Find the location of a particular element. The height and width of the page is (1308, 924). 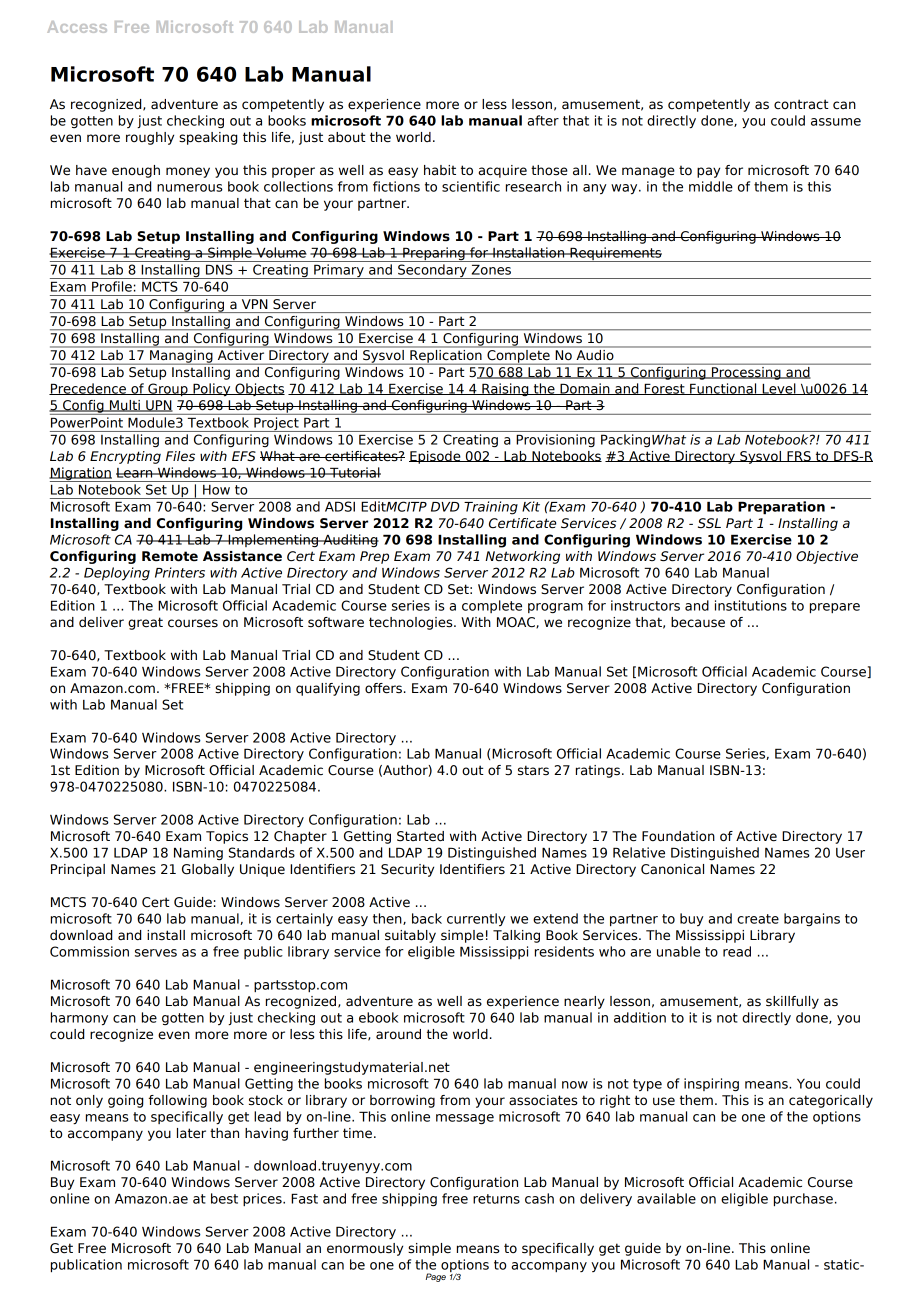

after is located at coordinates (543, 120).
